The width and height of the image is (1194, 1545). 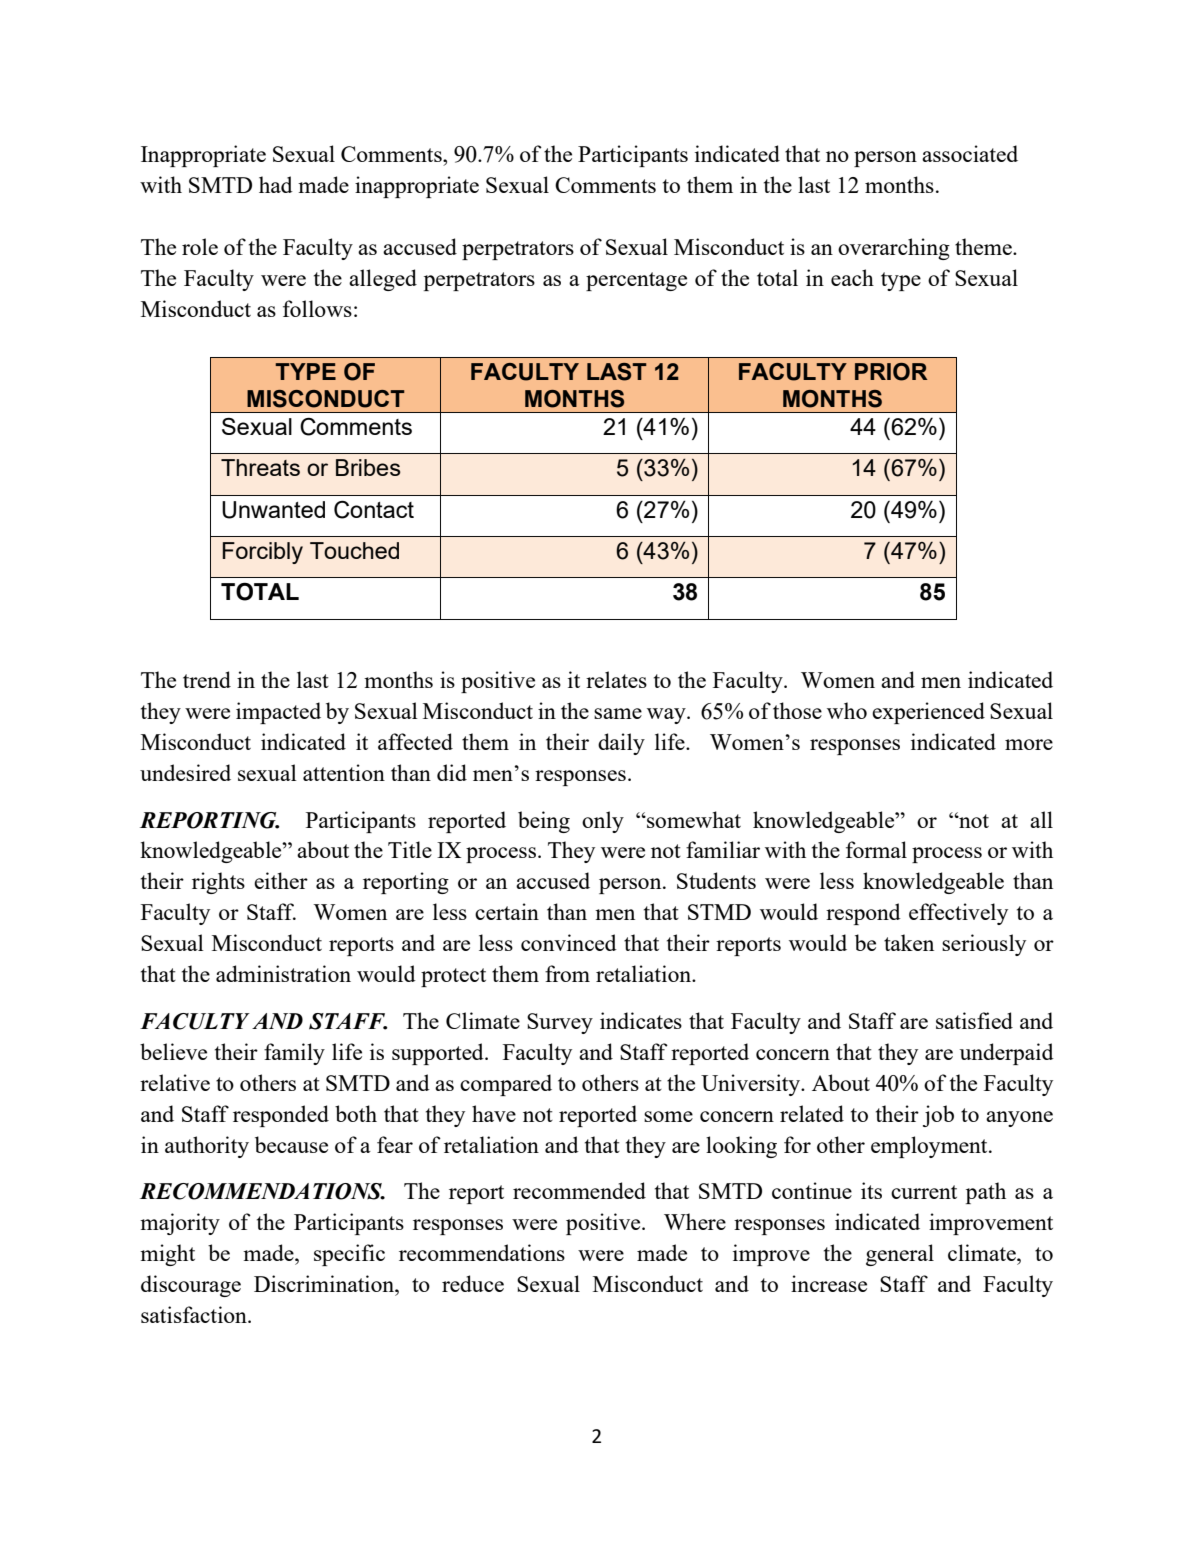 What do you see at coordinates (294, 1054) in the image?
I see `family` at bounding box center [294, 1054].
